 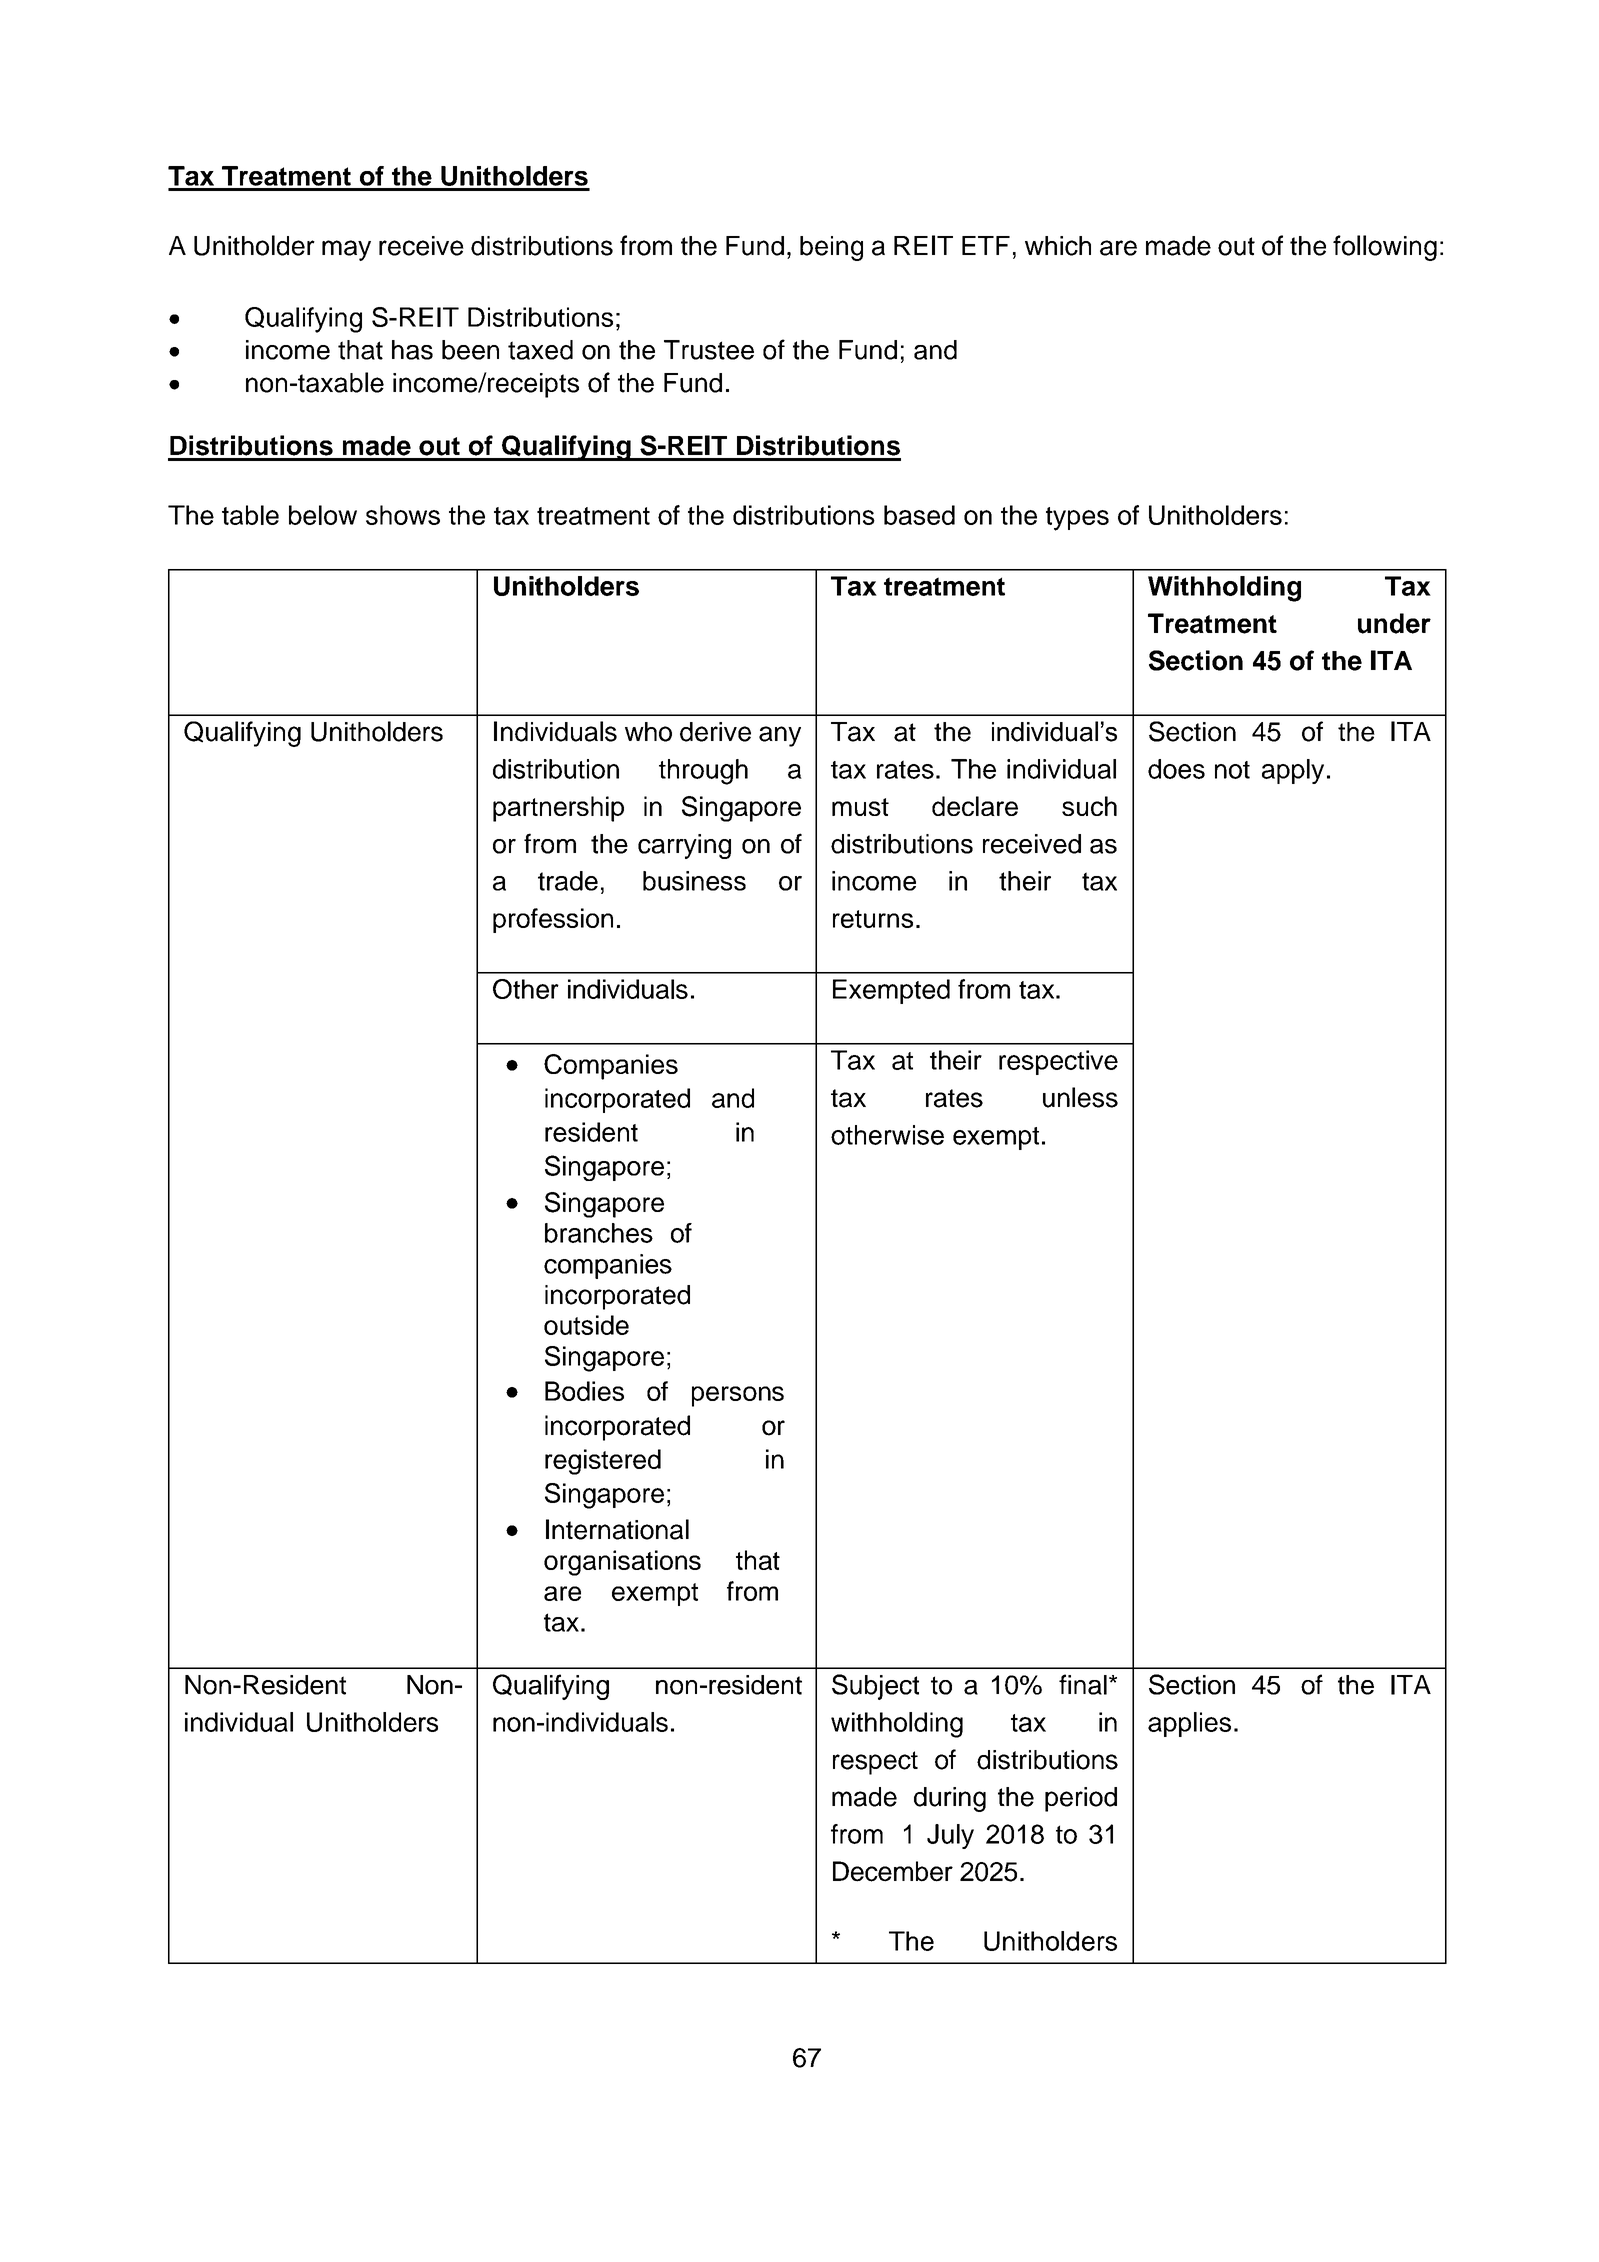 I want to click on organisations, so click(x=622, y=1563).
